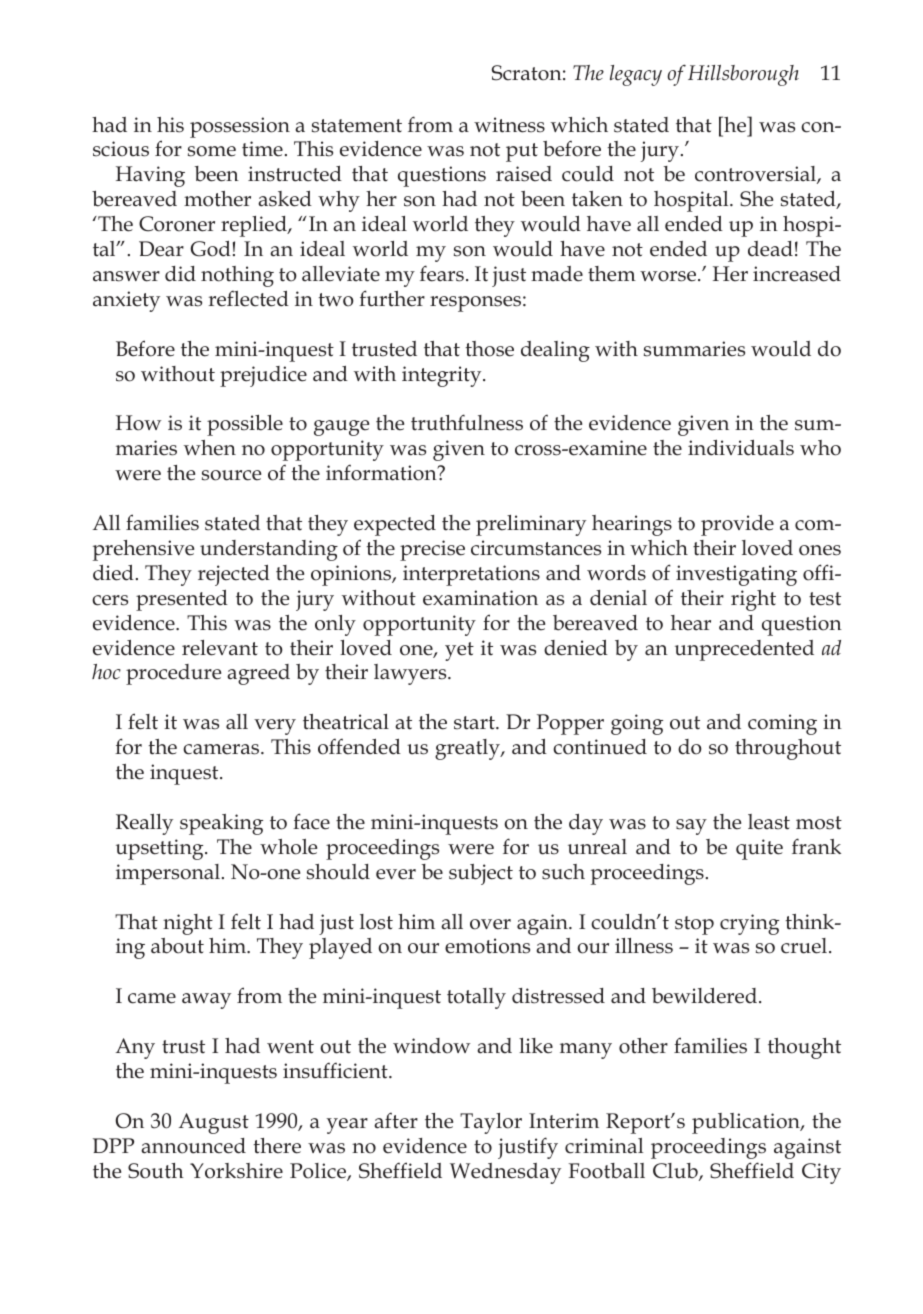  What do you see at coordinates (676, 1172) in the screenshot?
I see `Club` at bounding box center [676, 1172].
